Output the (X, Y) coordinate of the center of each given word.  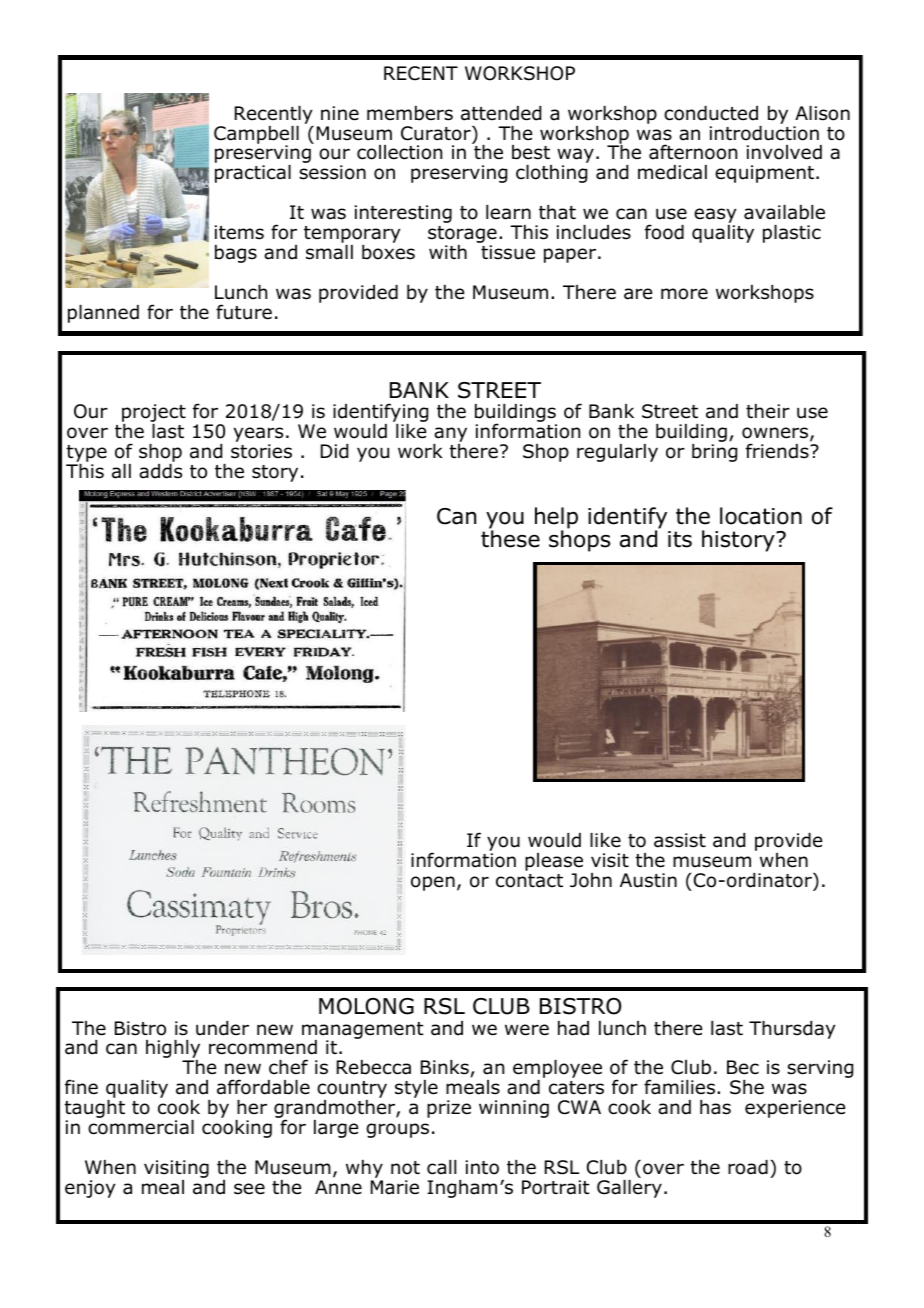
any (450, 436)
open (433, 883)
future (244, 312)
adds (160, 471)
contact (529, 881)
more (684, 294)
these (510, 539)
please (554, 863)
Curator (437, 133)
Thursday (792, 1030)
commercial (141, 1127)
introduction (764, 132)
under (222, 1028)
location (761, 516)
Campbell (256, 136)
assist (680, 840)
